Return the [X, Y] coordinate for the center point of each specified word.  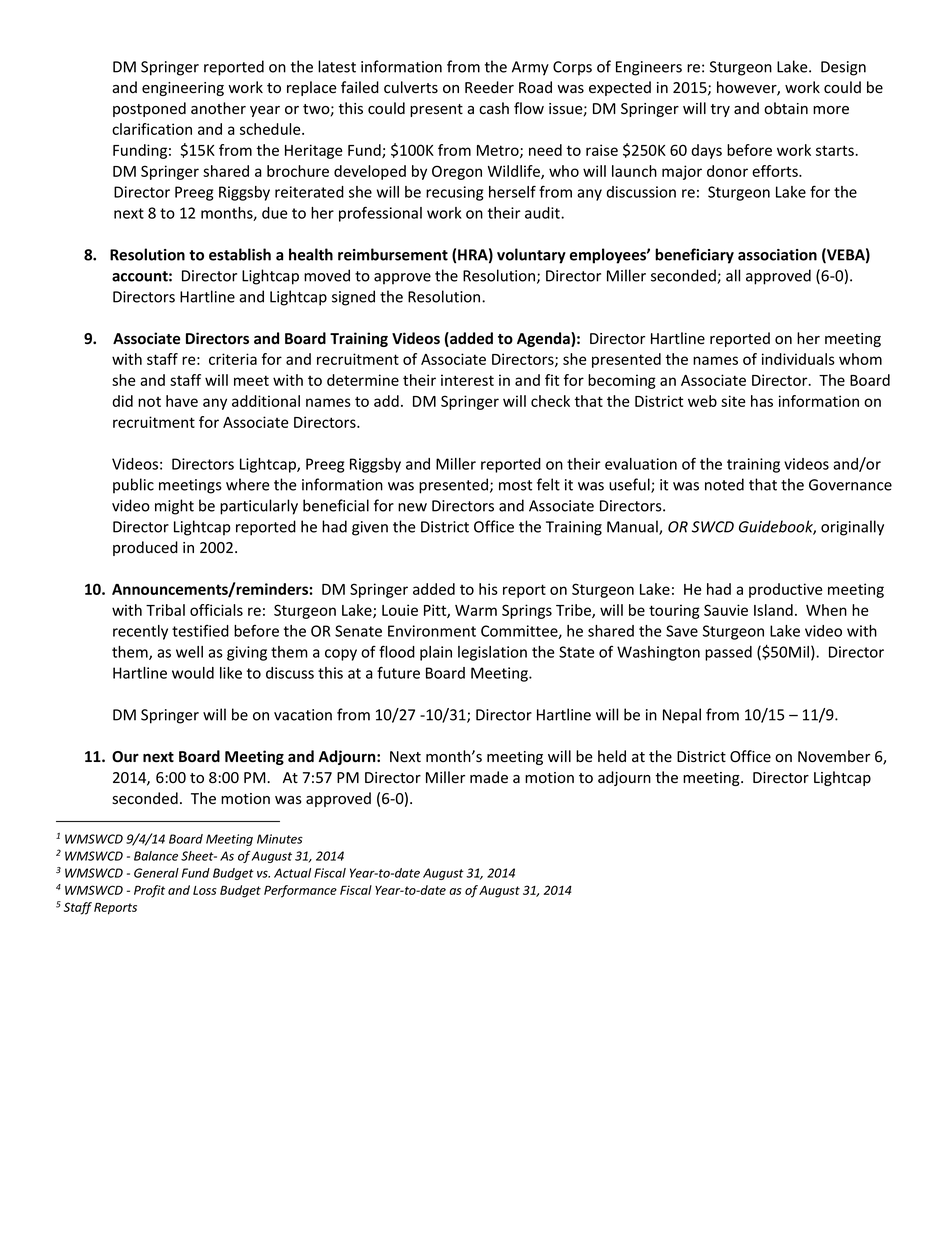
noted [724, 484]
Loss [205, 890]
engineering [183, 89]
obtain [786, 108]
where [248, 484]
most [515, 485]
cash [494, 108]
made [489, 777]
